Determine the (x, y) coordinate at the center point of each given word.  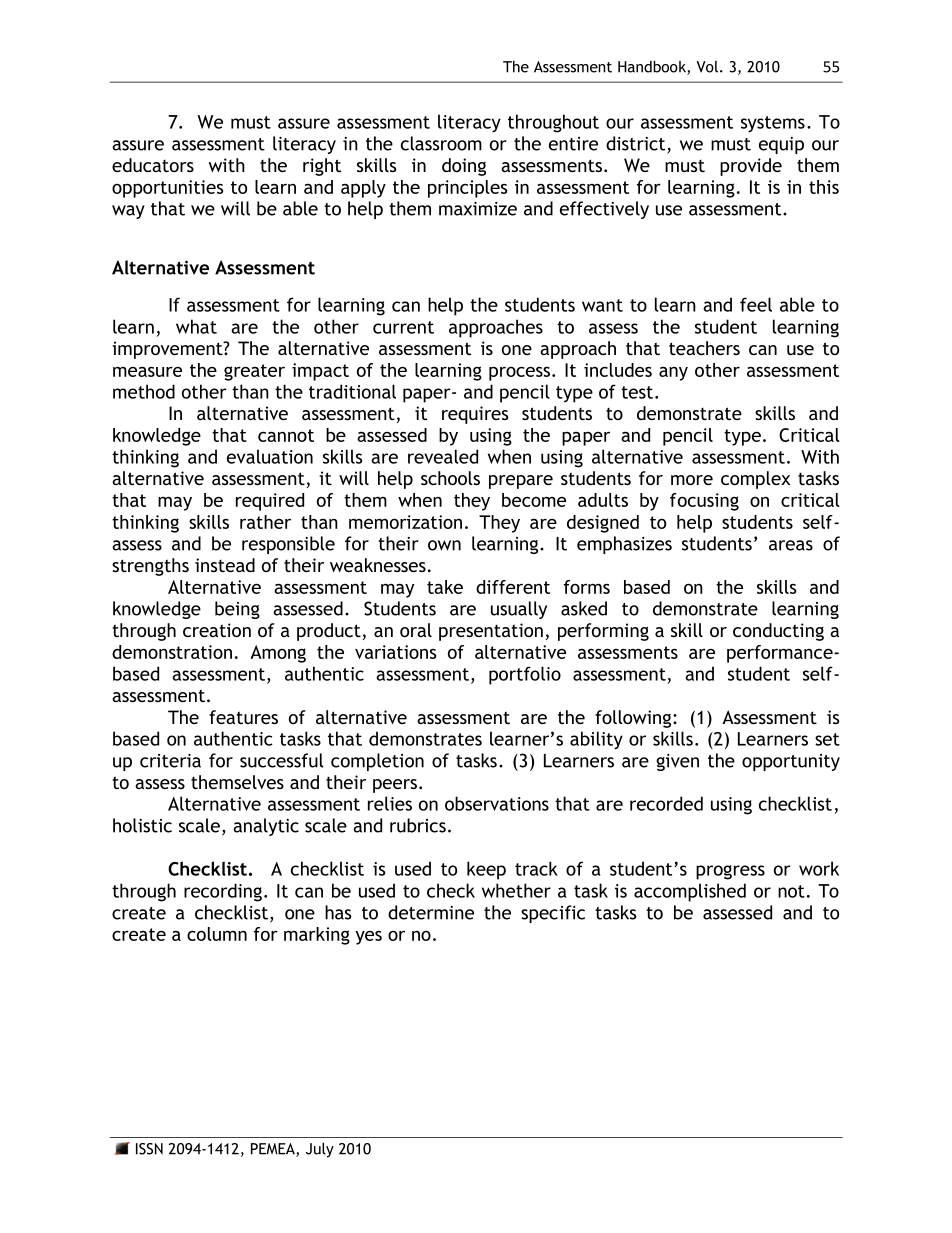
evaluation (270, 456)
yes (369, 938)
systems (773, 124)
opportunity (791, 762)
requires (475, 415)
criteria (170, 761)
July (320, 1150)
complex (755, 480)
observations (497, 803)
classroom (441, 143)
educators (153, 165)
